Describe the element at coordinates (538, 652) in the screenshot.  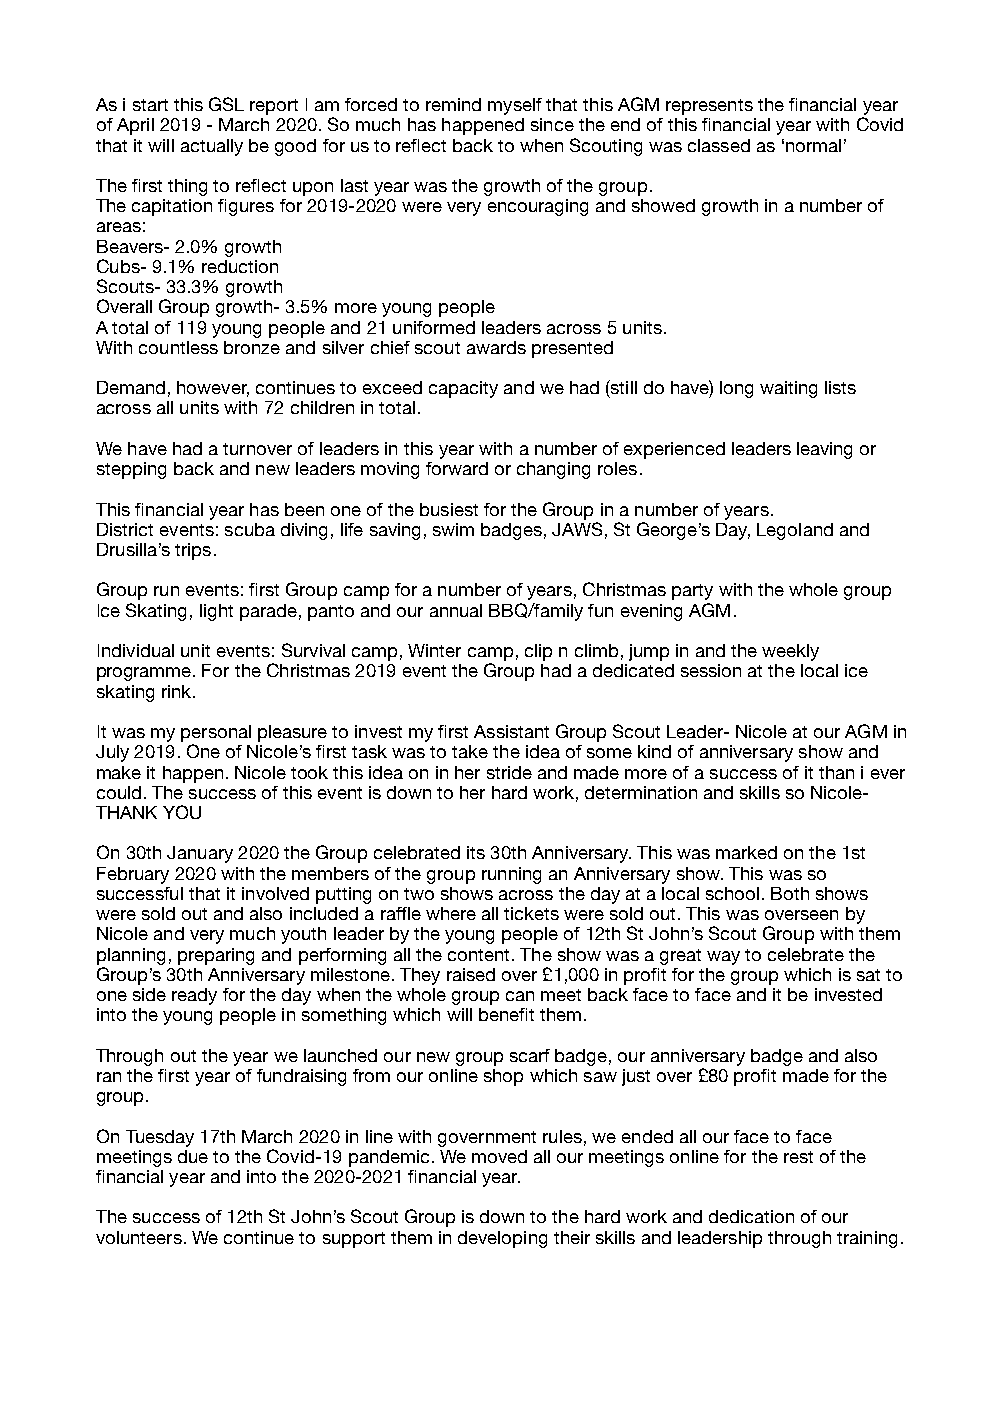
I see `clip` at that location.
